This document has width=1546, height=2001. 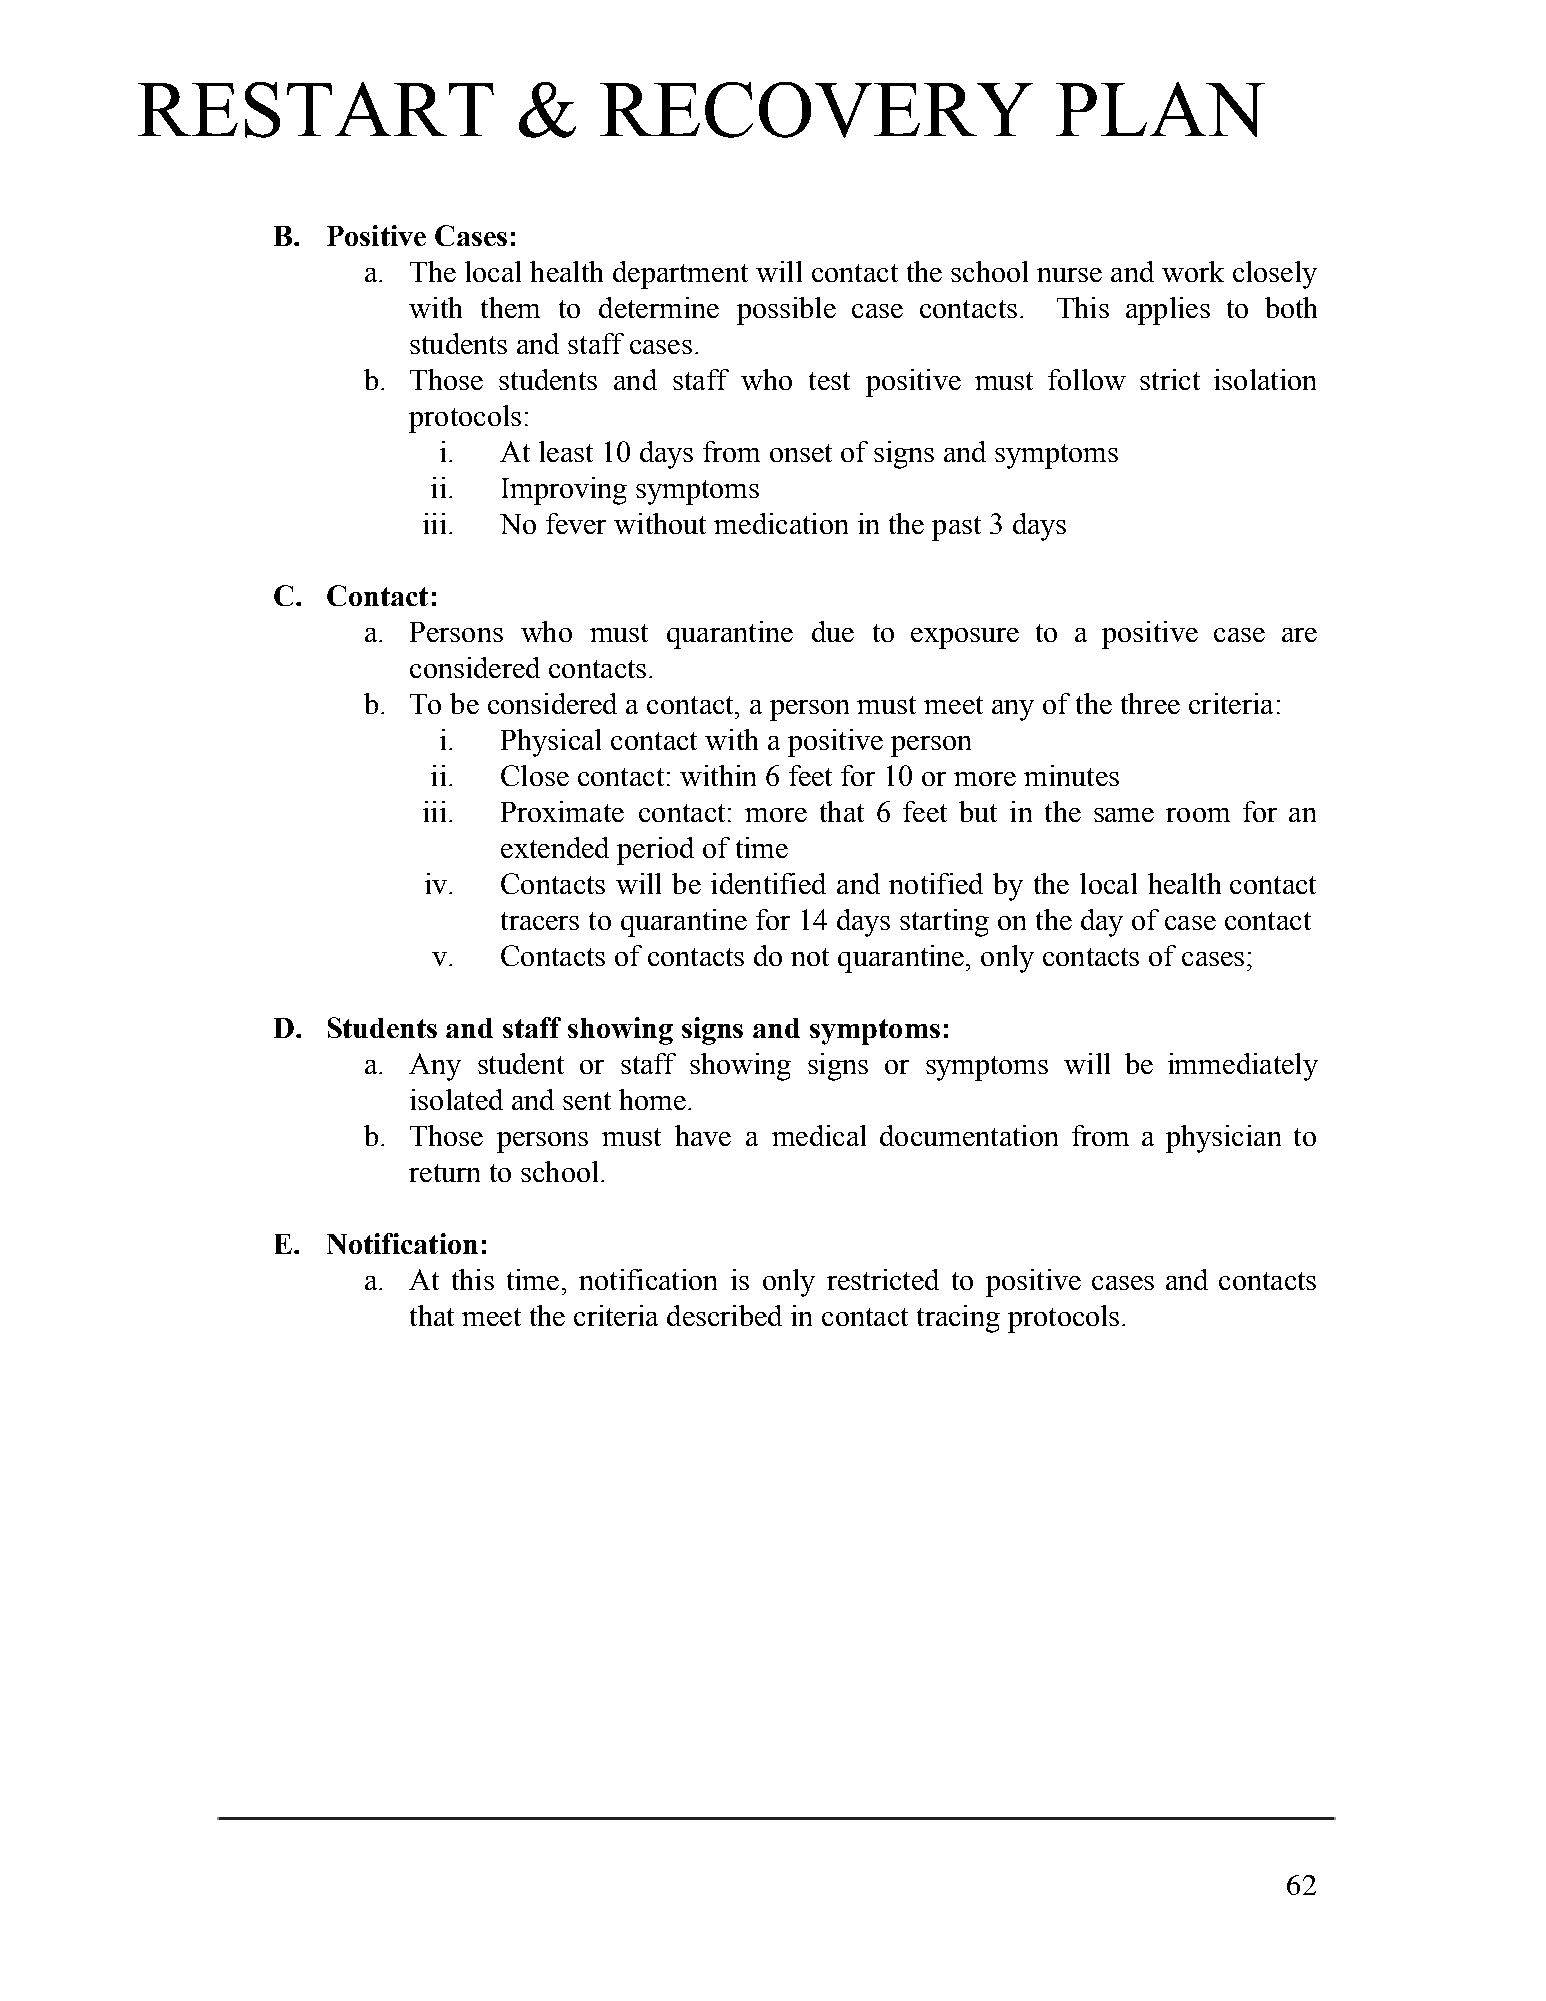 I want to click on tracers, so click(x=540, y=921).
